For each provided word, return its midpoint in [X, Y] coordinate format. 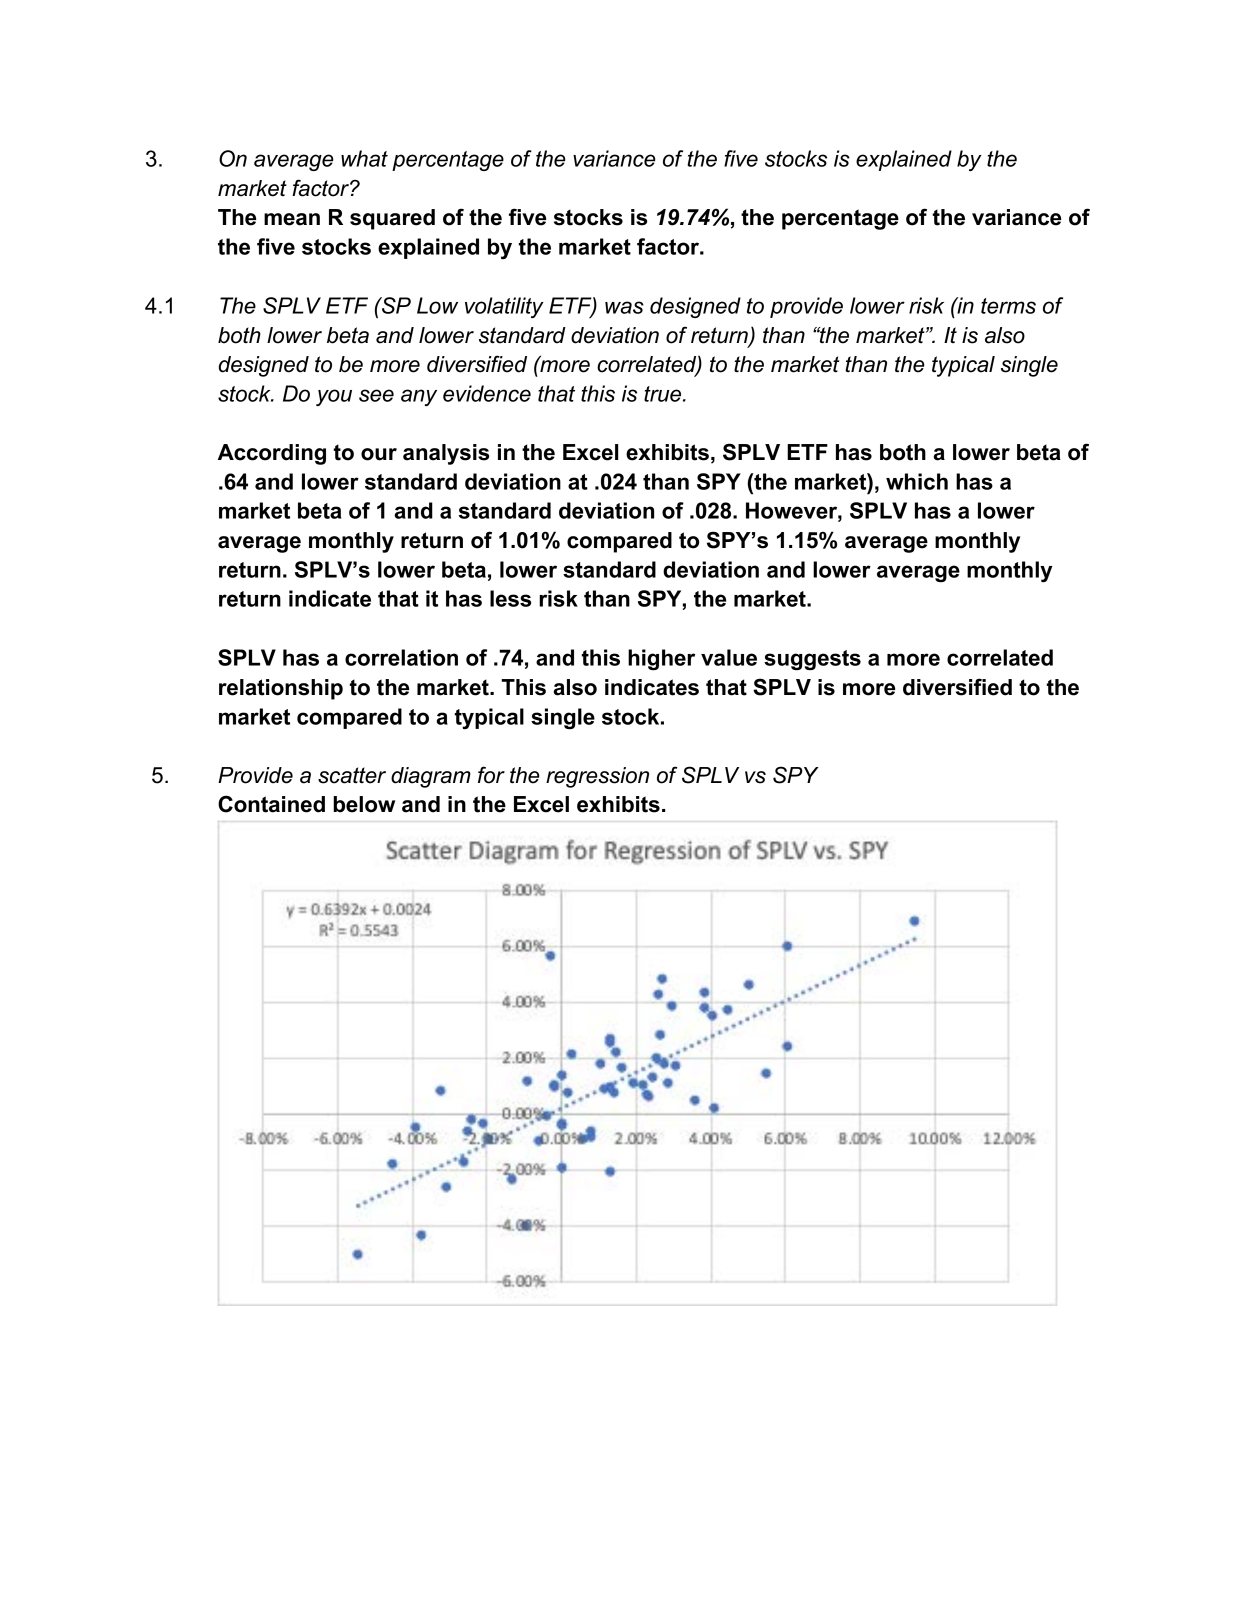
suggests [812, 660]
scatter [352, 775]
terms [1008, 306]
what [364, 158]
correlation [401, 657]
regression [597, 777]
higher [661, 660]
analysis [446, 454]
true [664, 394]
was [624, 307]
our [379, 454]
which [917, 481]
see [376, 395]
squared [392, 219]
